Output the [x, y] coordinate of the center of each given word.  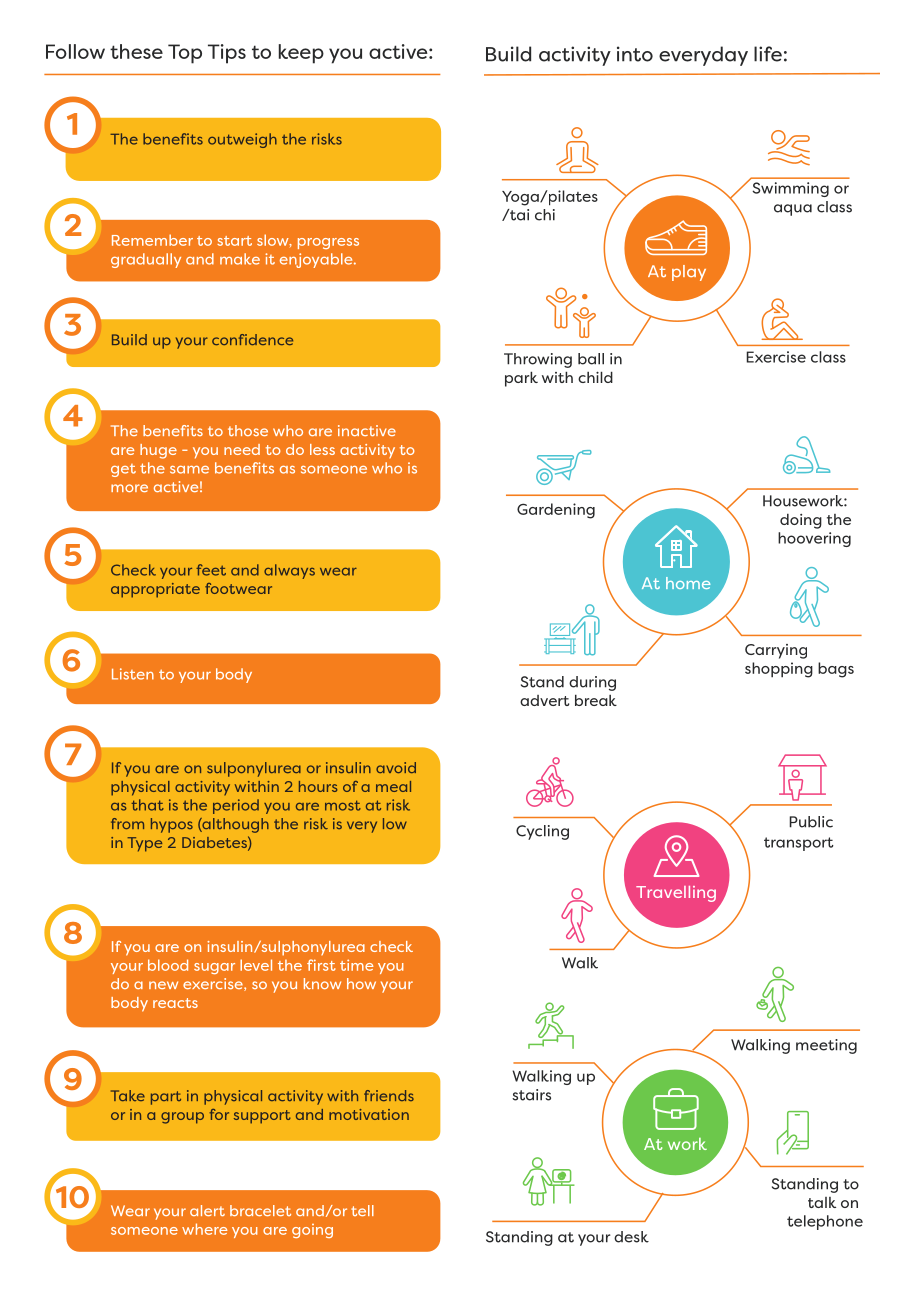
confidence [252, 339]
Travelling [676, 894]
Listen [133, 674]
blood [168, 965]
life [768, 54]
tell [362, 1210]
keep [301, 54]
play [689, 273]
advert [544, 700]
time [356, 965]
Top [185, 54]
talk [822, 1202]
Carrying [776, 651]
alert [207, 1210]
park [521, 379]
